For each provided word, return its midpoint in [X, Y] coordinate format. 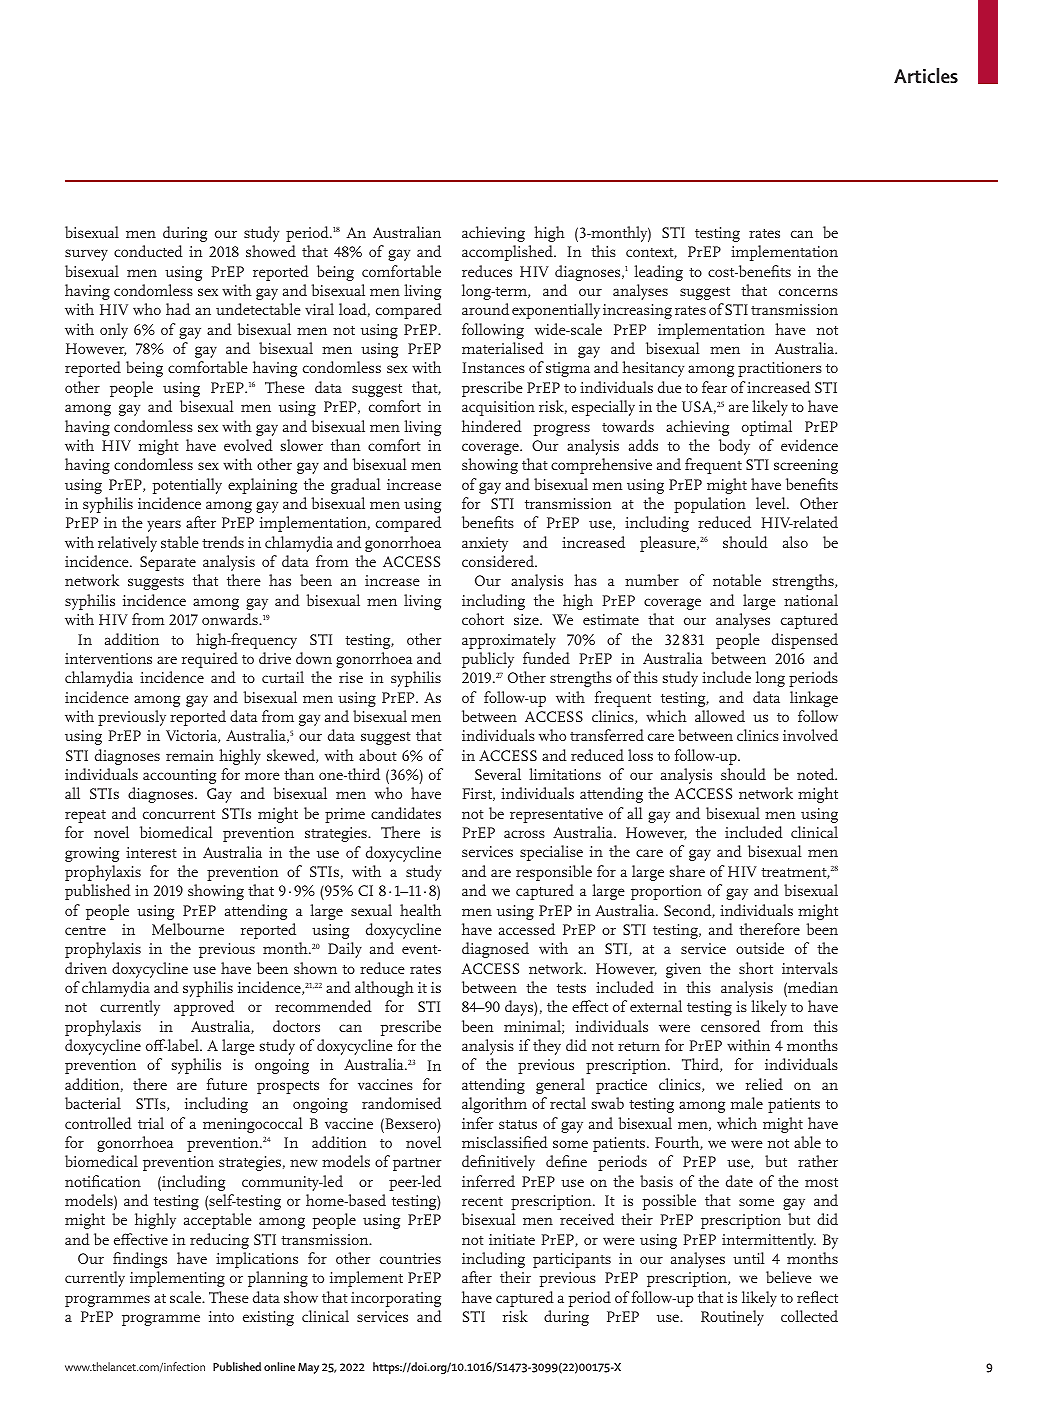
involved [810, 735]
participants [572, 1260]
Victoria [192, 736]
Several [498, 774]
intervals [810, 968]
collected [809, 1316]
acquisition [498, 408]
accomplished [508, 253]
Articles [926, 75]
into [221, 1316]
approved [204, 1008]
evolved [248, 445]
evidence [809, 445]
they [547, 1047]
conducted [148, 251]
